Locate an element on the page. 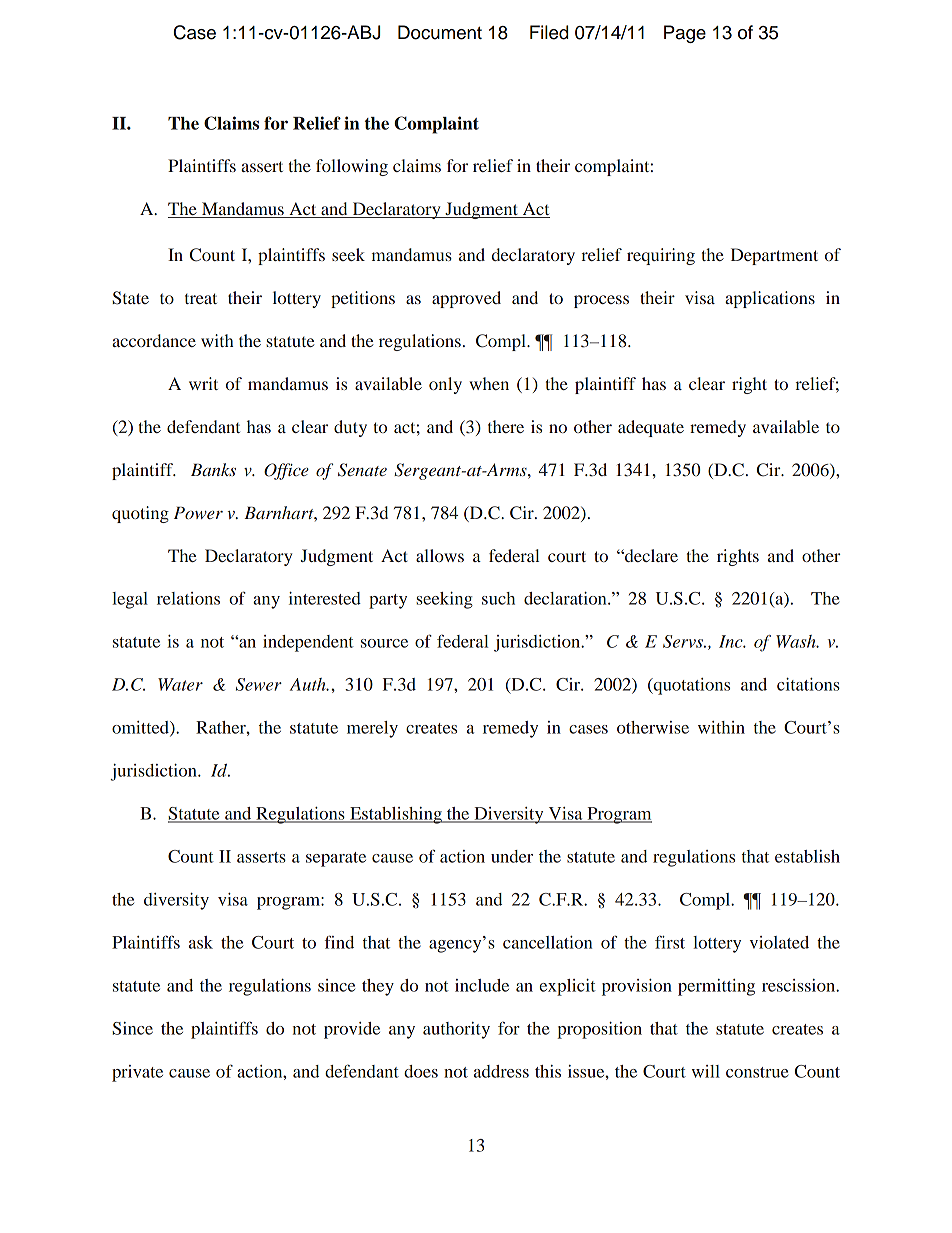  declaration is located at coordinates (566, 598).
